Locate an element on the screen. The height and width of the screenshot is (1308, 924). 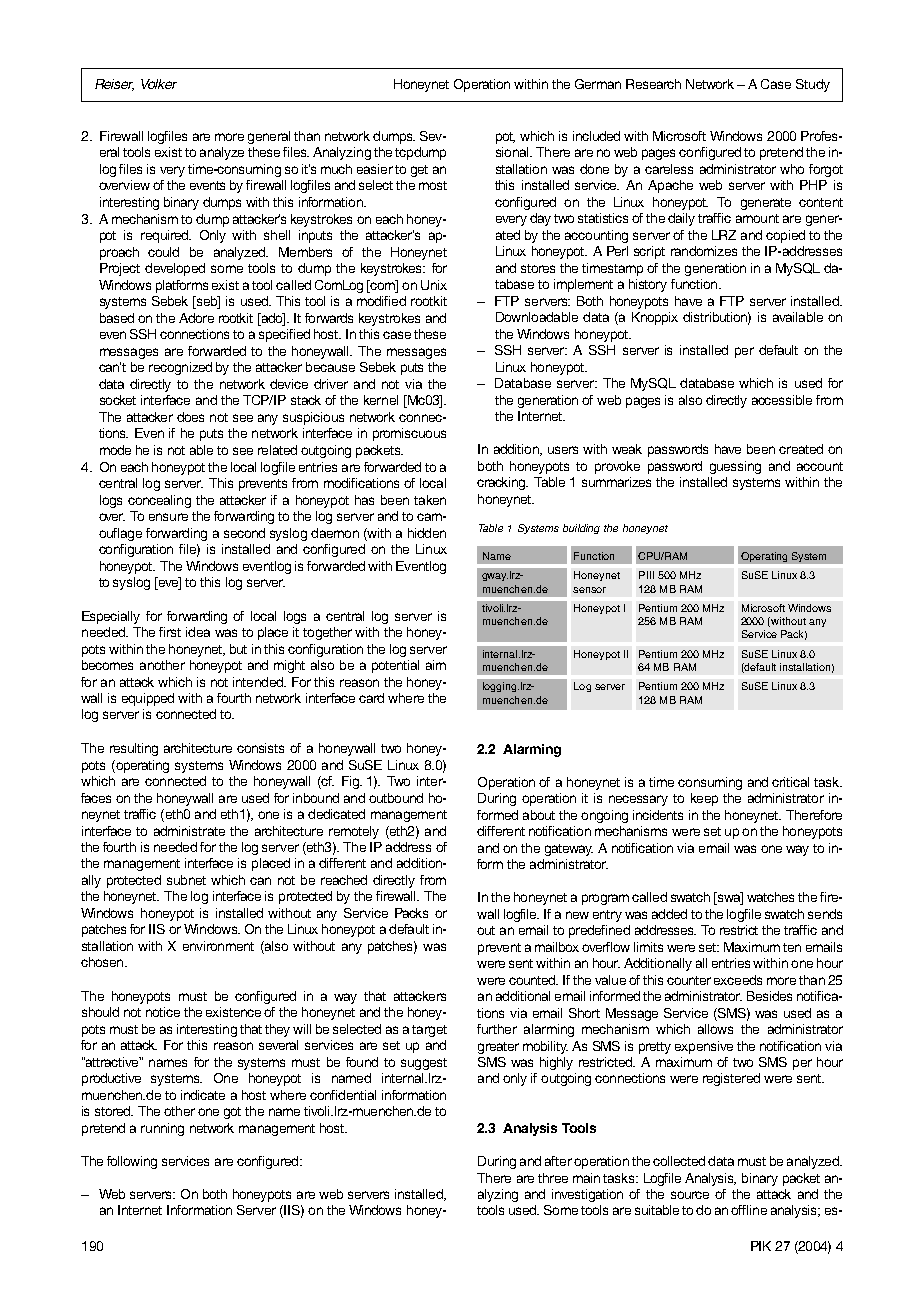
who is located at coordinates (792, 169).
